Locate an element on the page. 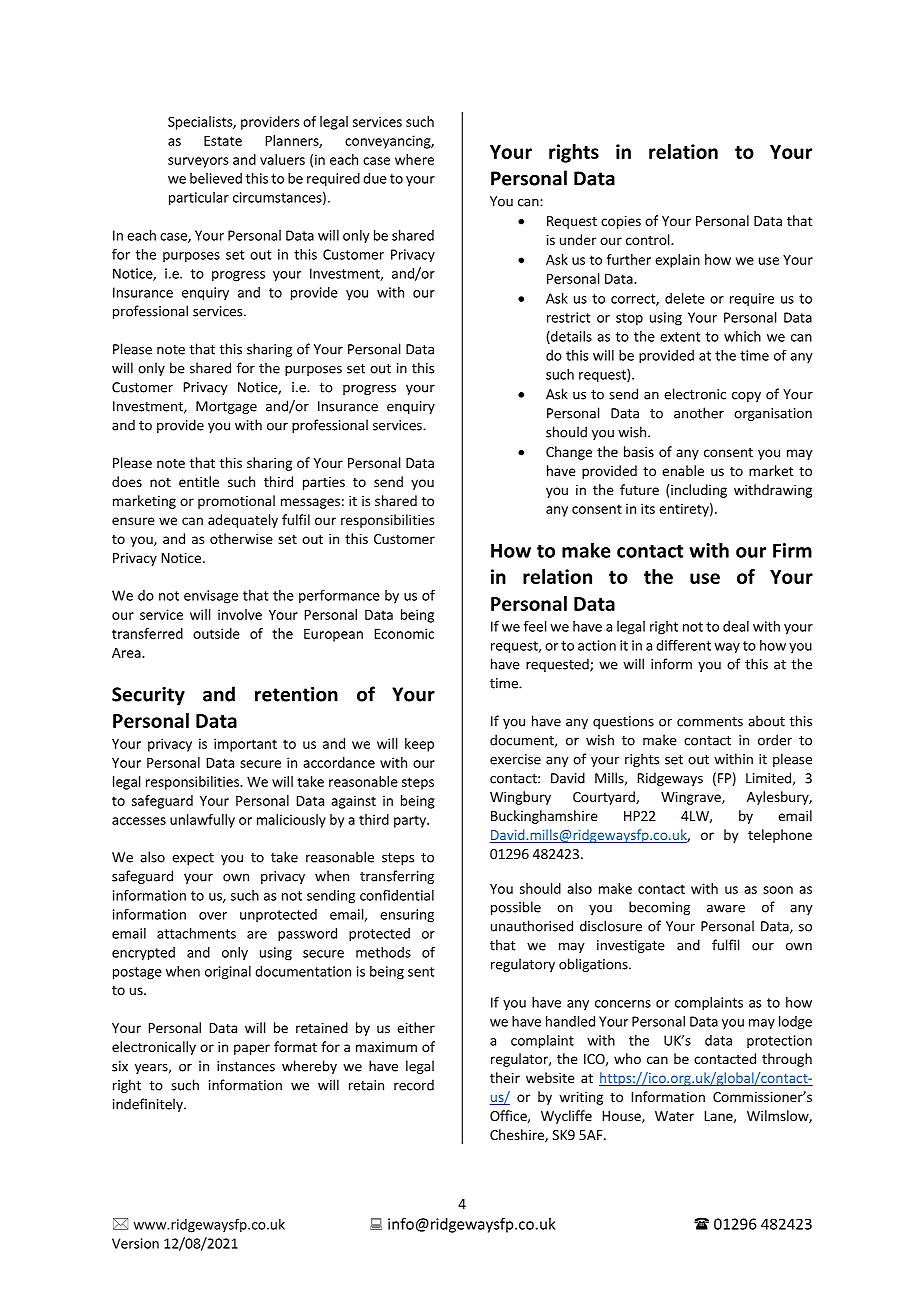 The image size is (924, 1308). due is located at coordinates (375, 178).
